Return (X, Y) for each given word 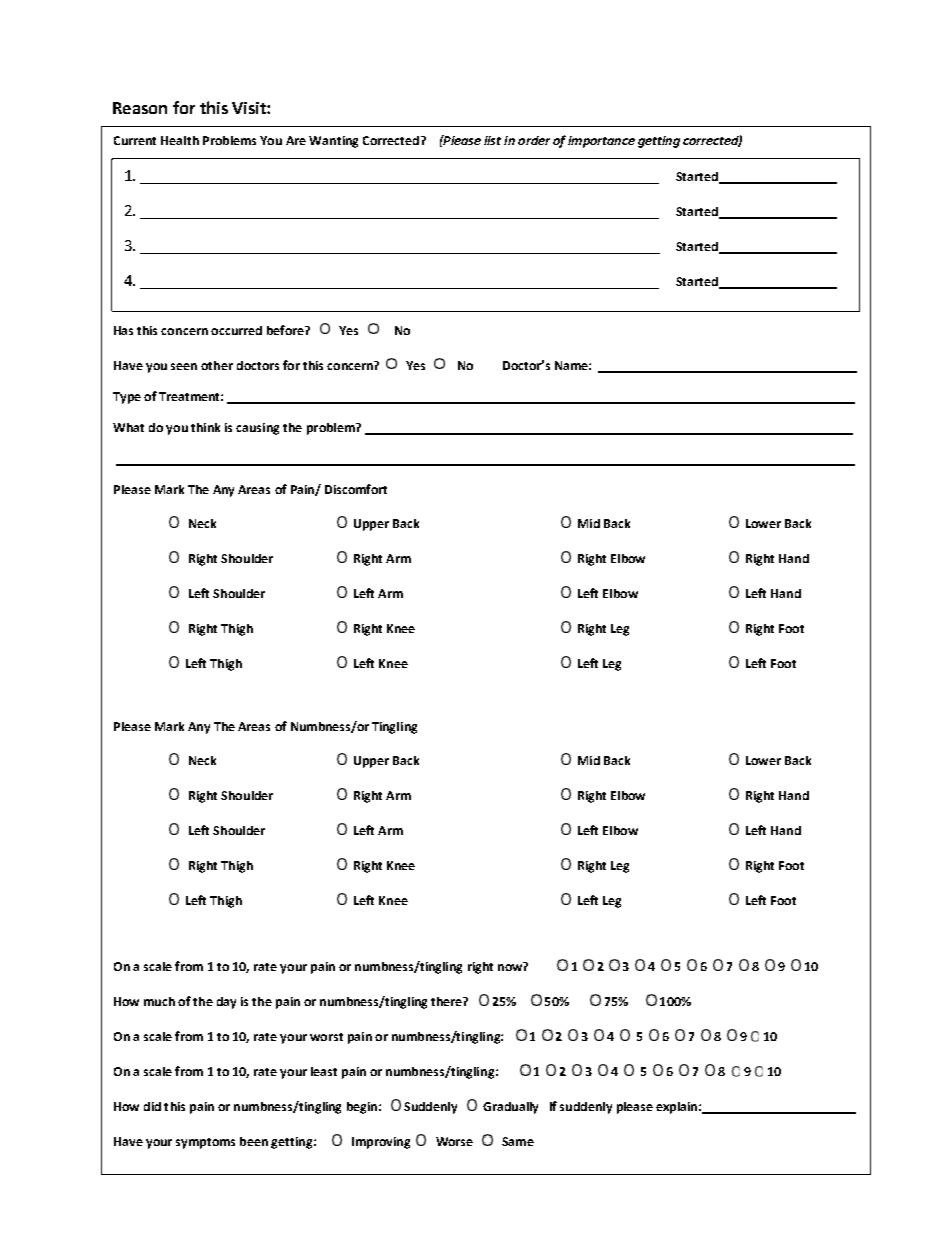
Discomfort (356, 489)
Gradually (510, 1108)
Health (180, 140)
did (152, 1106)
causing (257, 429)
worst (326, 1037)
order (534, 140)
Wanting (333, 142)
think (205, 427)
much (159, 1001)
